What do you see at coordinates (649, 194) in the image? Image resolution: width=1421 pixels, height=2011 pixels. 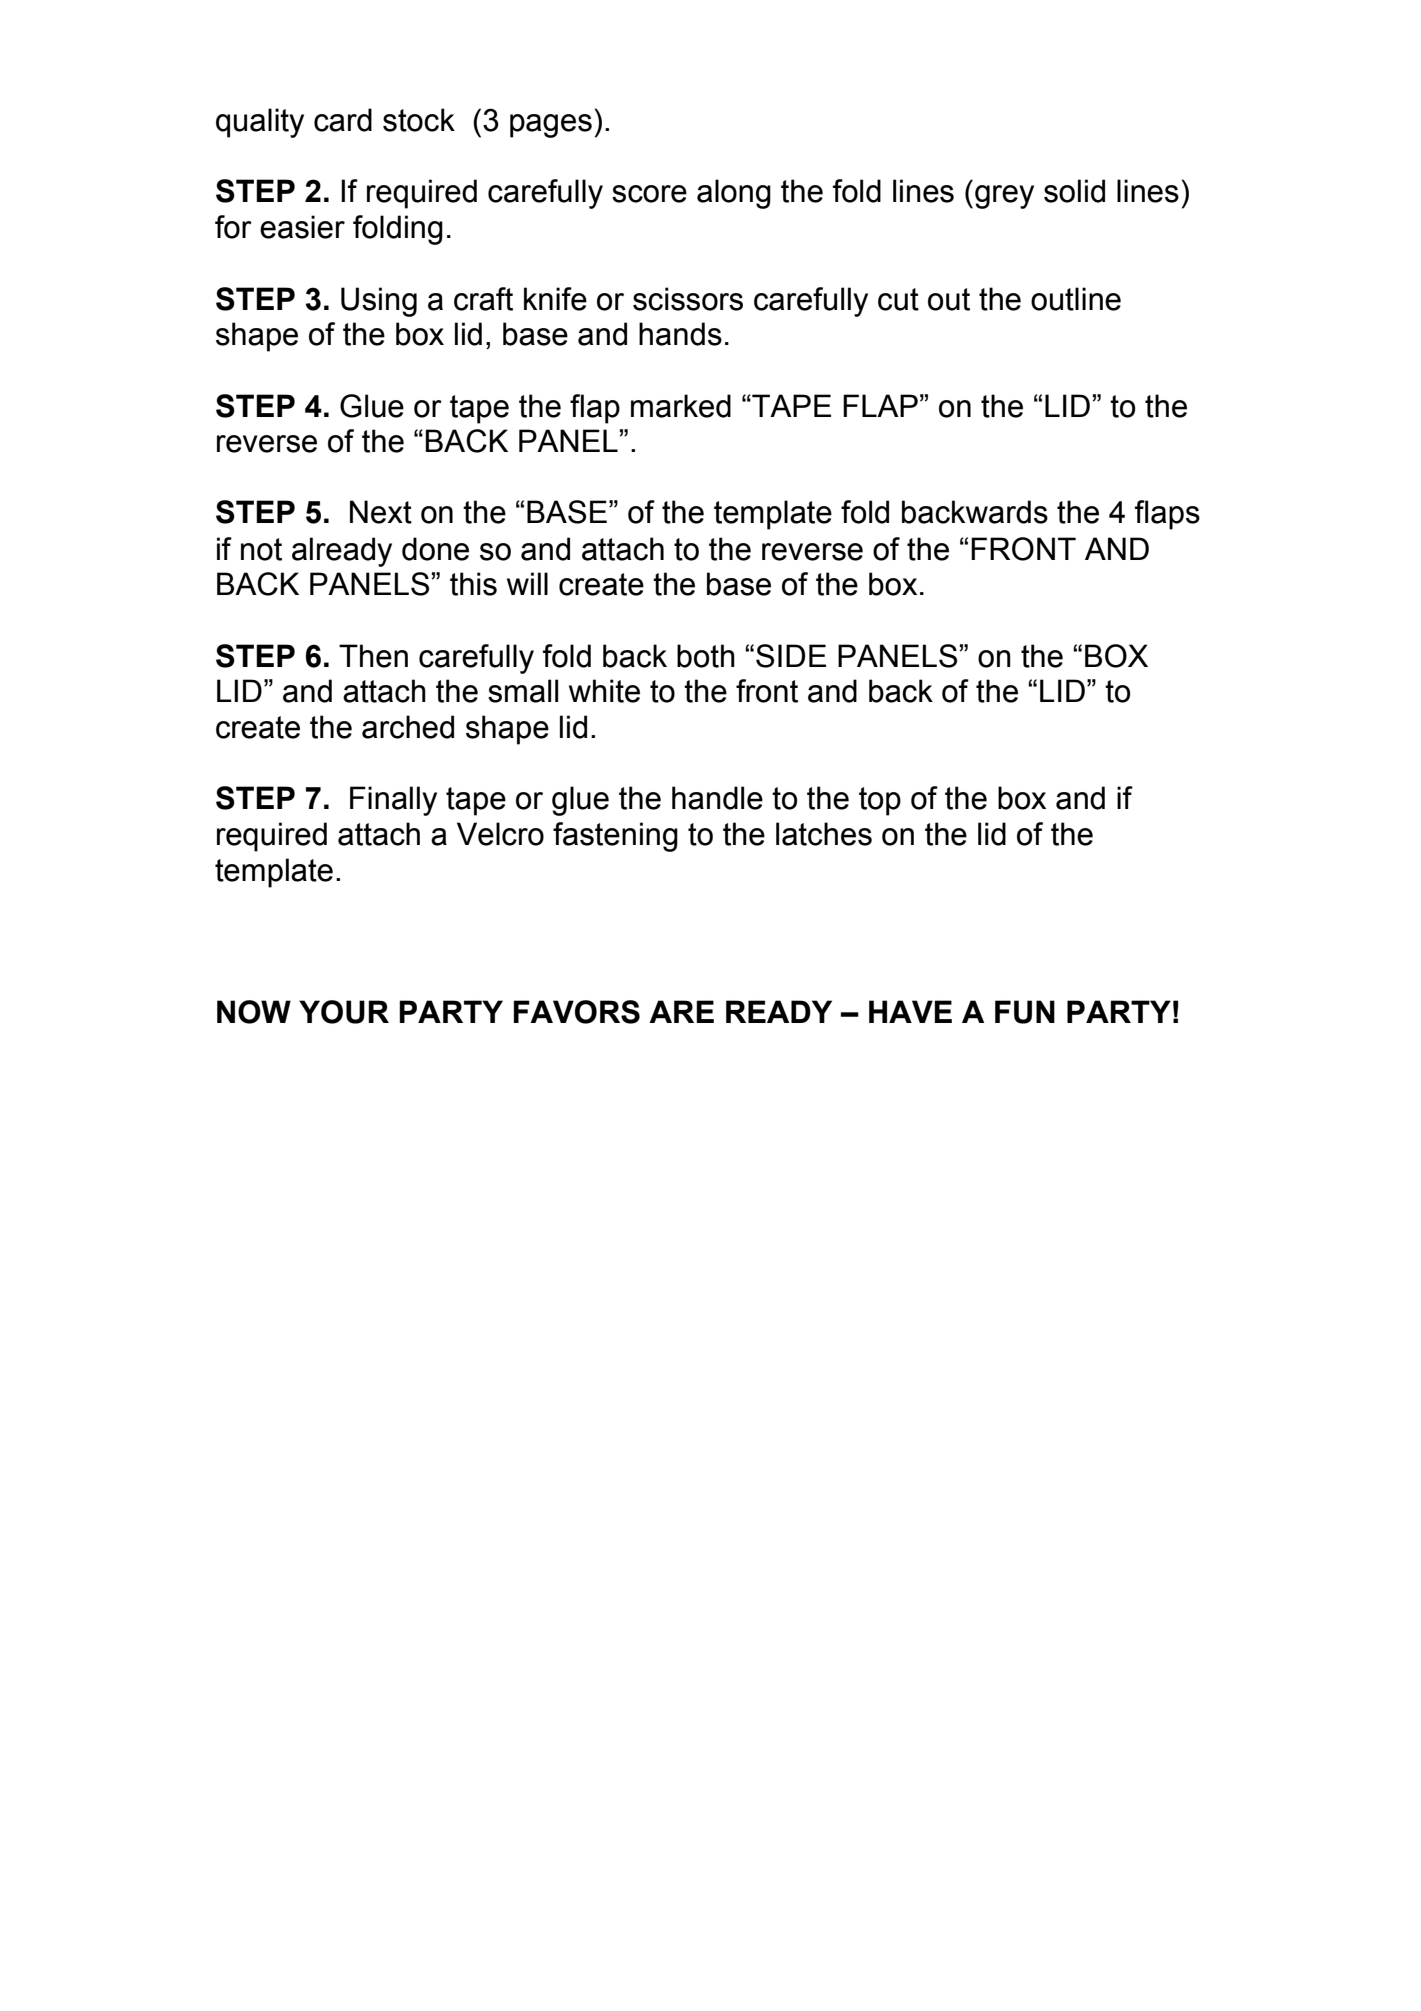 I see `score` at bounding box center [649, 194].
